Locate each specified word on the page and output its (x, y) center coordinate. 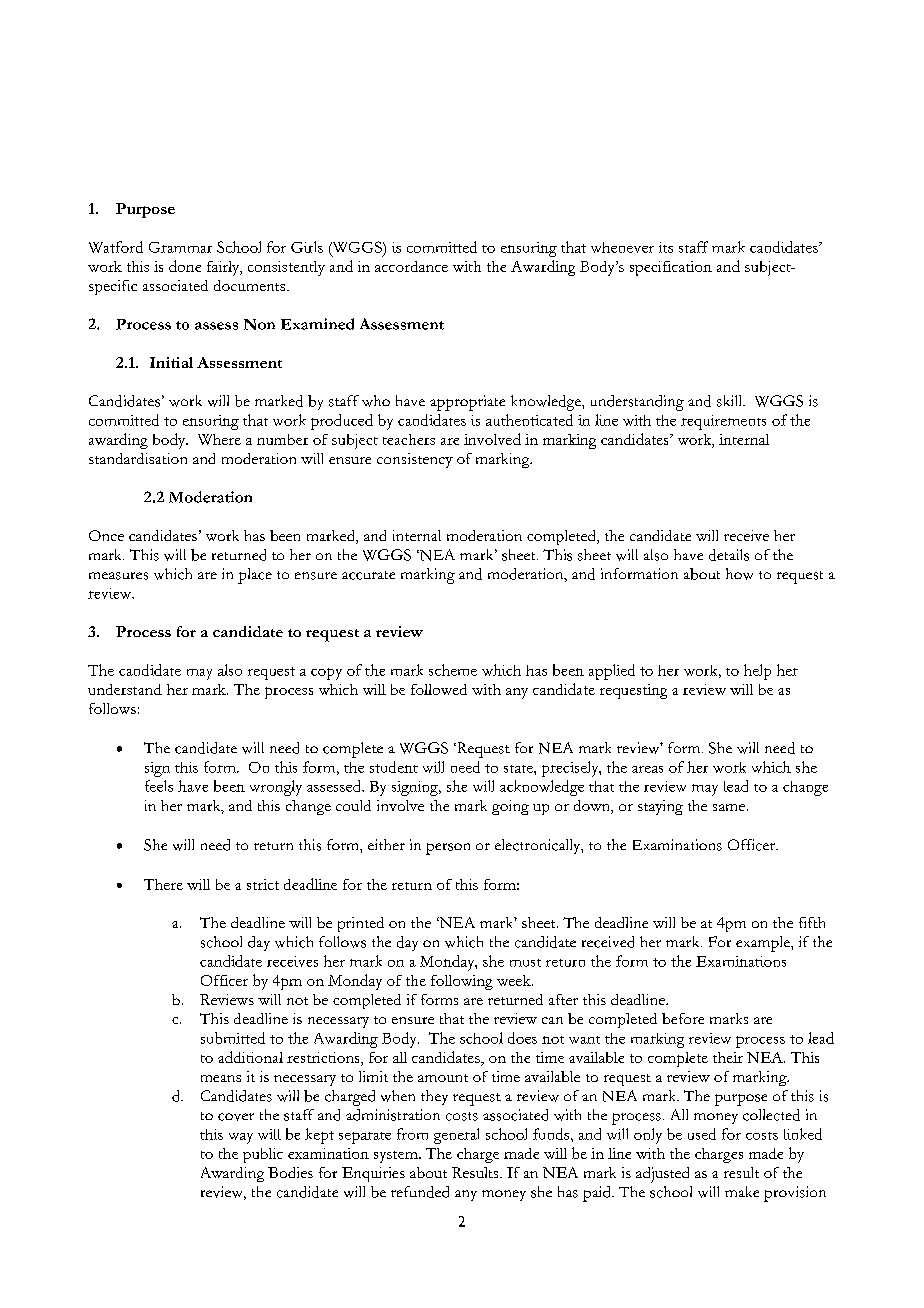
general (456, 1136)
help (757, 672)
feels (159, 786)
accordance (411, 266)
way (241, 1138)
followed (439, 689)
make (742, 1191)
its (666, 247)
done (185, 266)
